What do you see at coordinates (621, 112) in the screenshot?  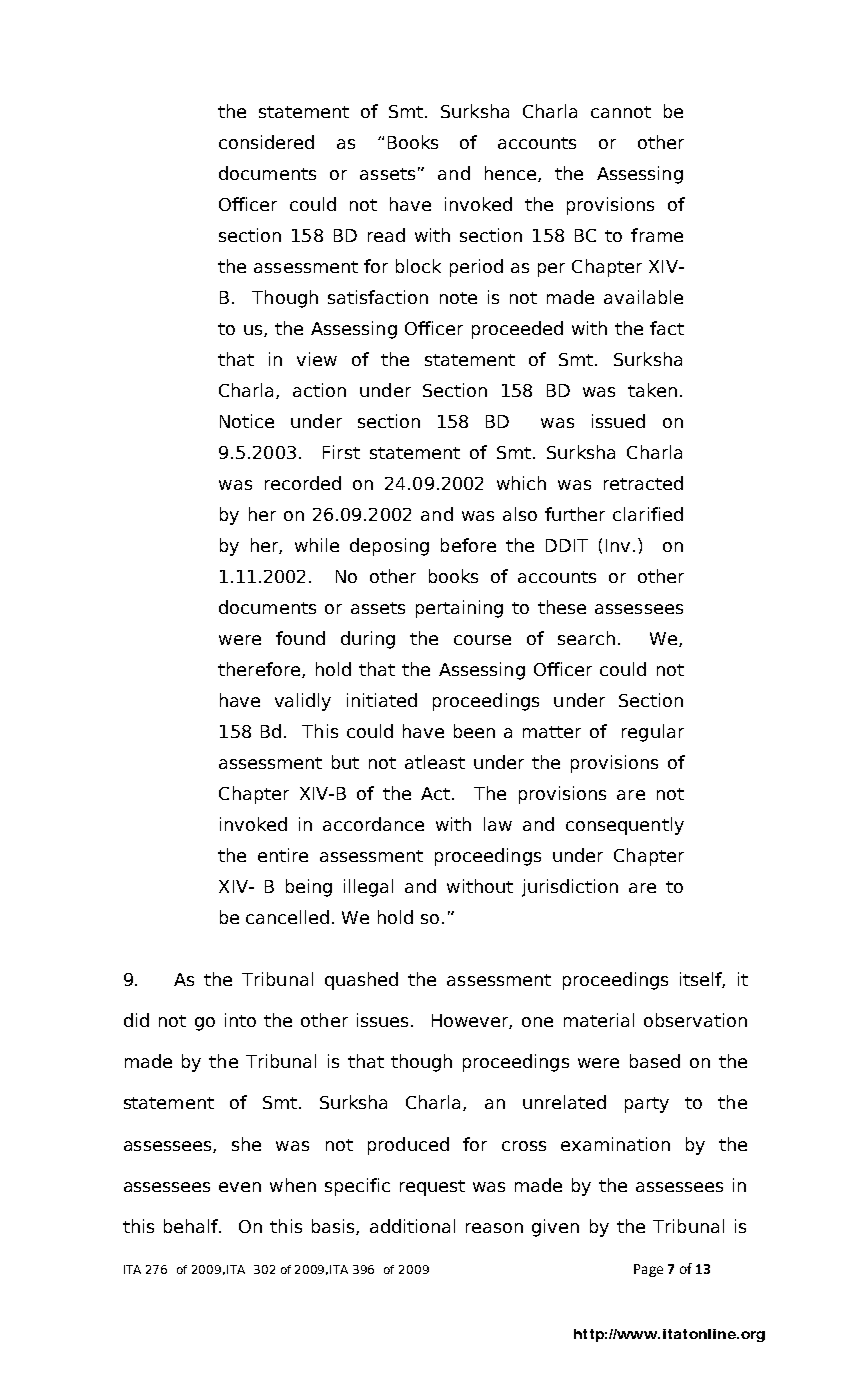 I see `cannot` at bounding box center [621, 112].
